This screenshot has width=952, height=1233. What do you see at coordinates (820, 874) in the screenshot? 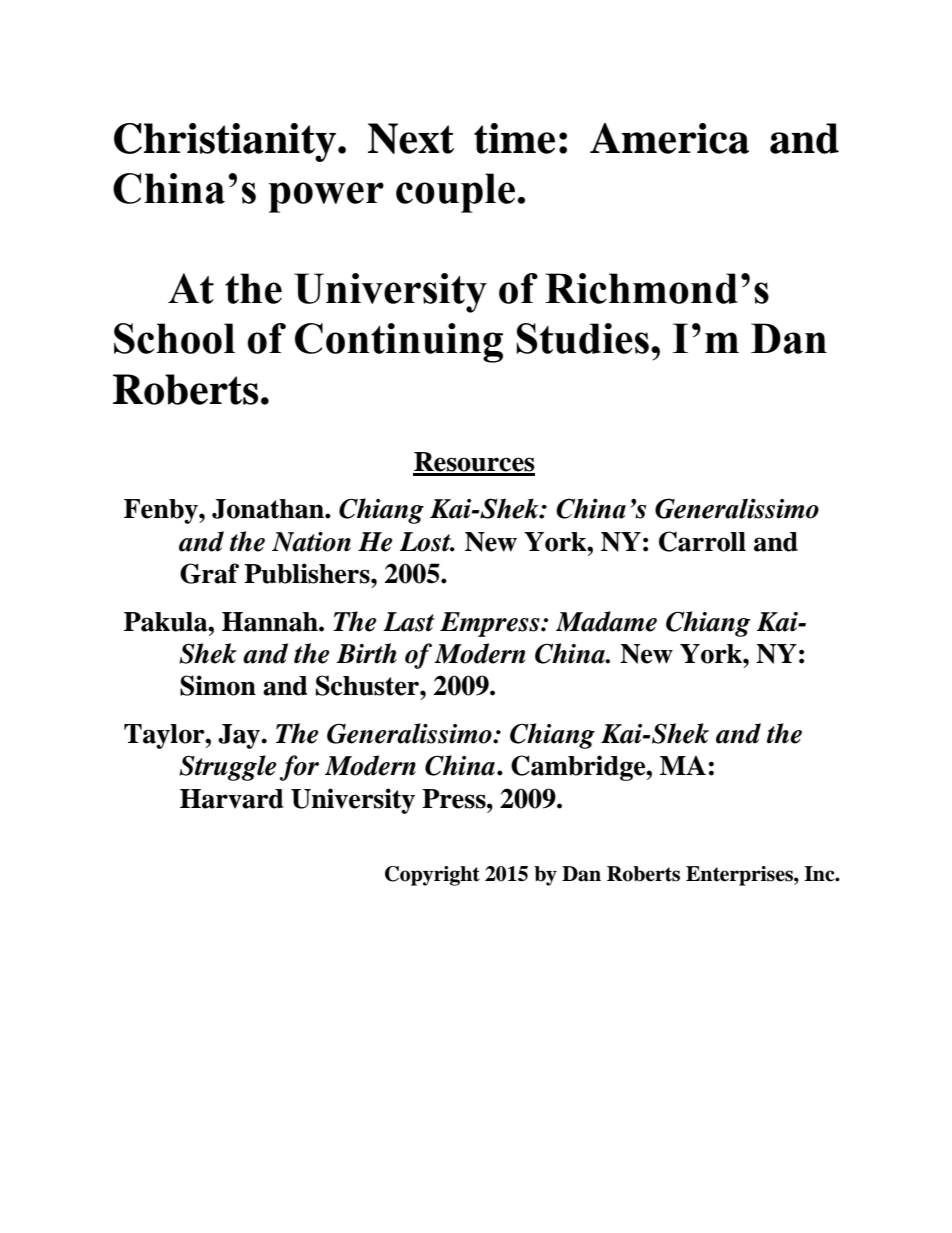
I see `Inc` at bounding box center [820, 874].
